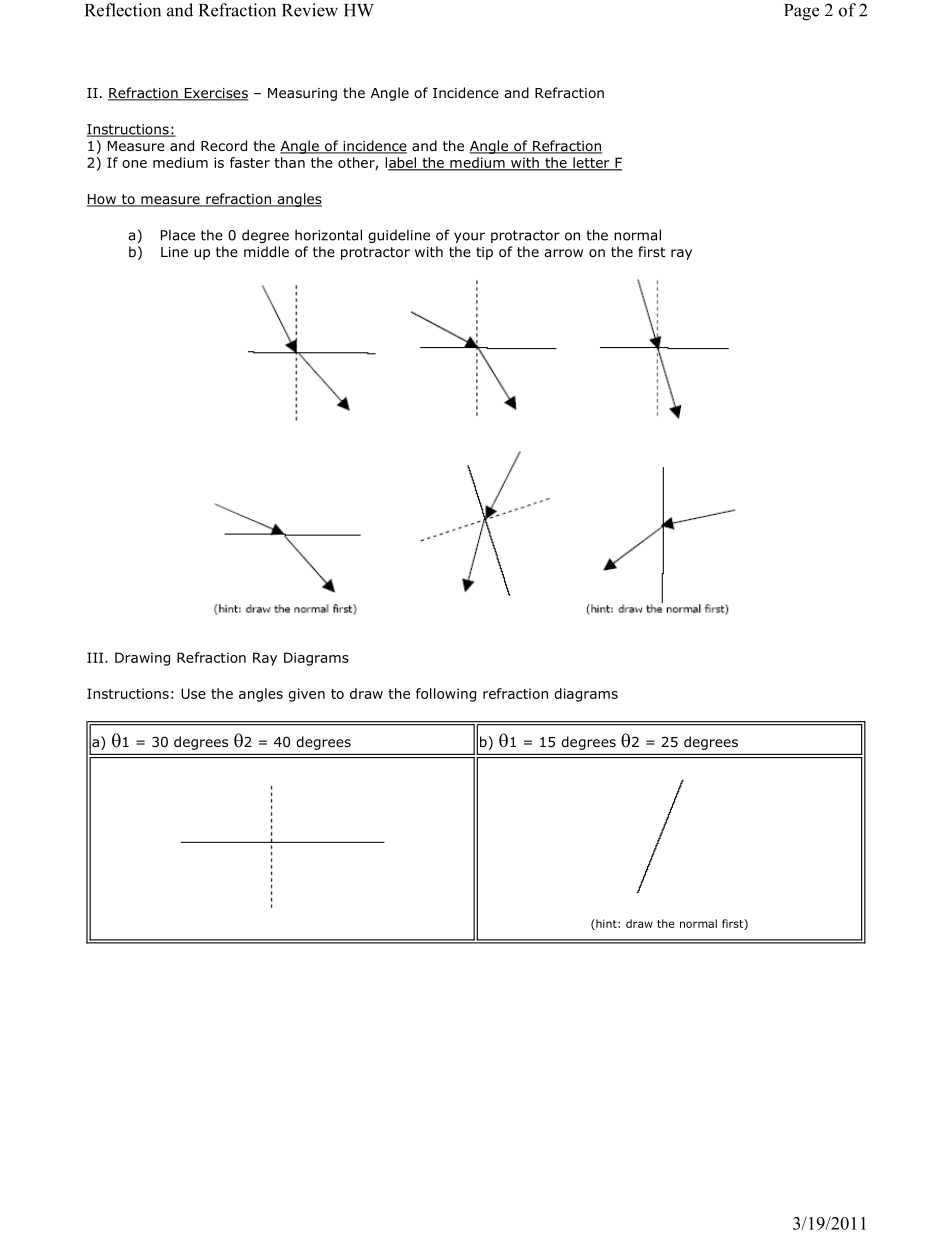 This screenshot has height=1233, width=952. Describe the element at coordinates (178, 235) in the screenshot. I see `Place` at that location.
